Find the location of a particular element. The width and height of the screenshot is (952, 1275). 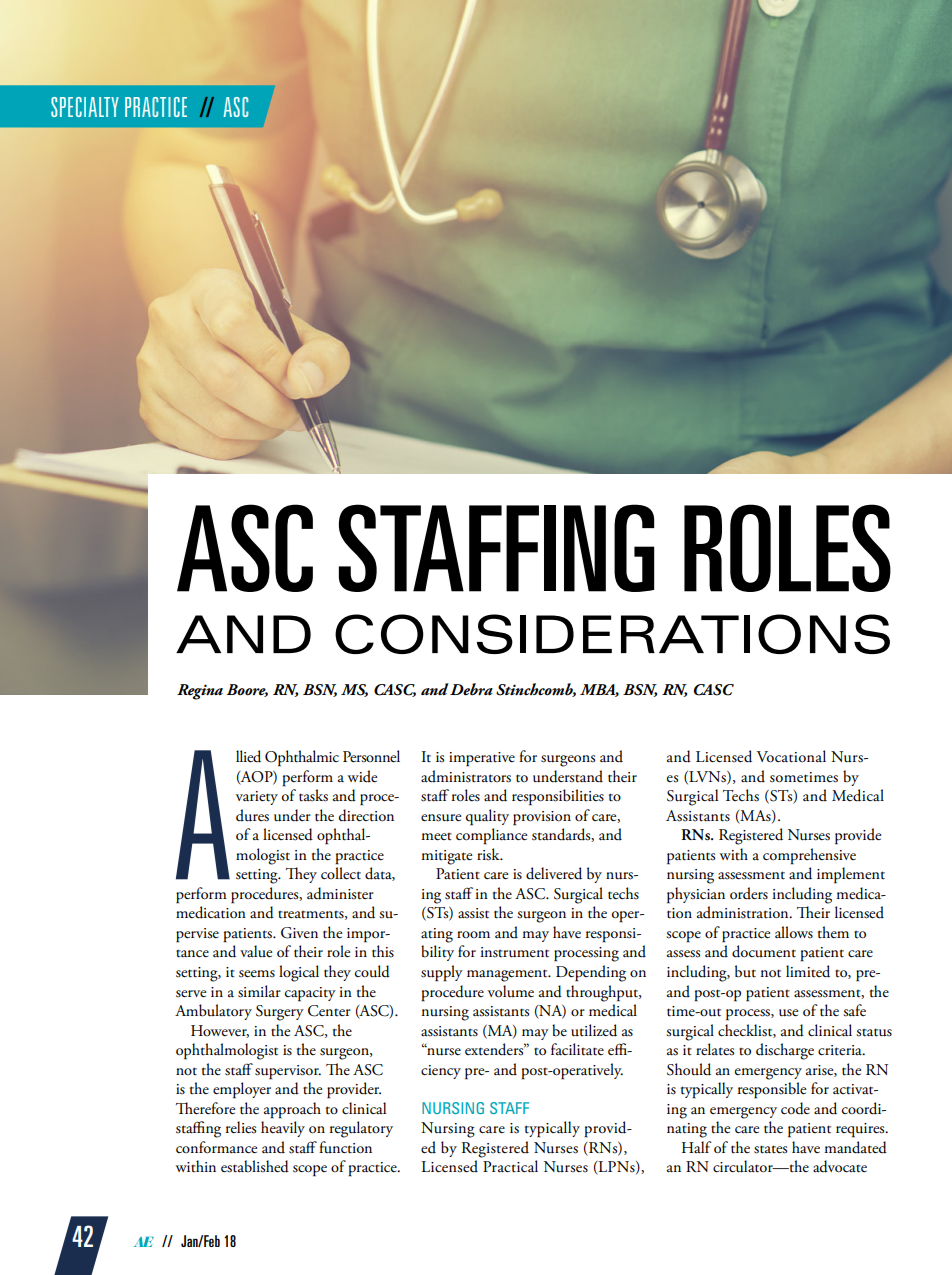

Practical is located at coordinates (510, 1166).
